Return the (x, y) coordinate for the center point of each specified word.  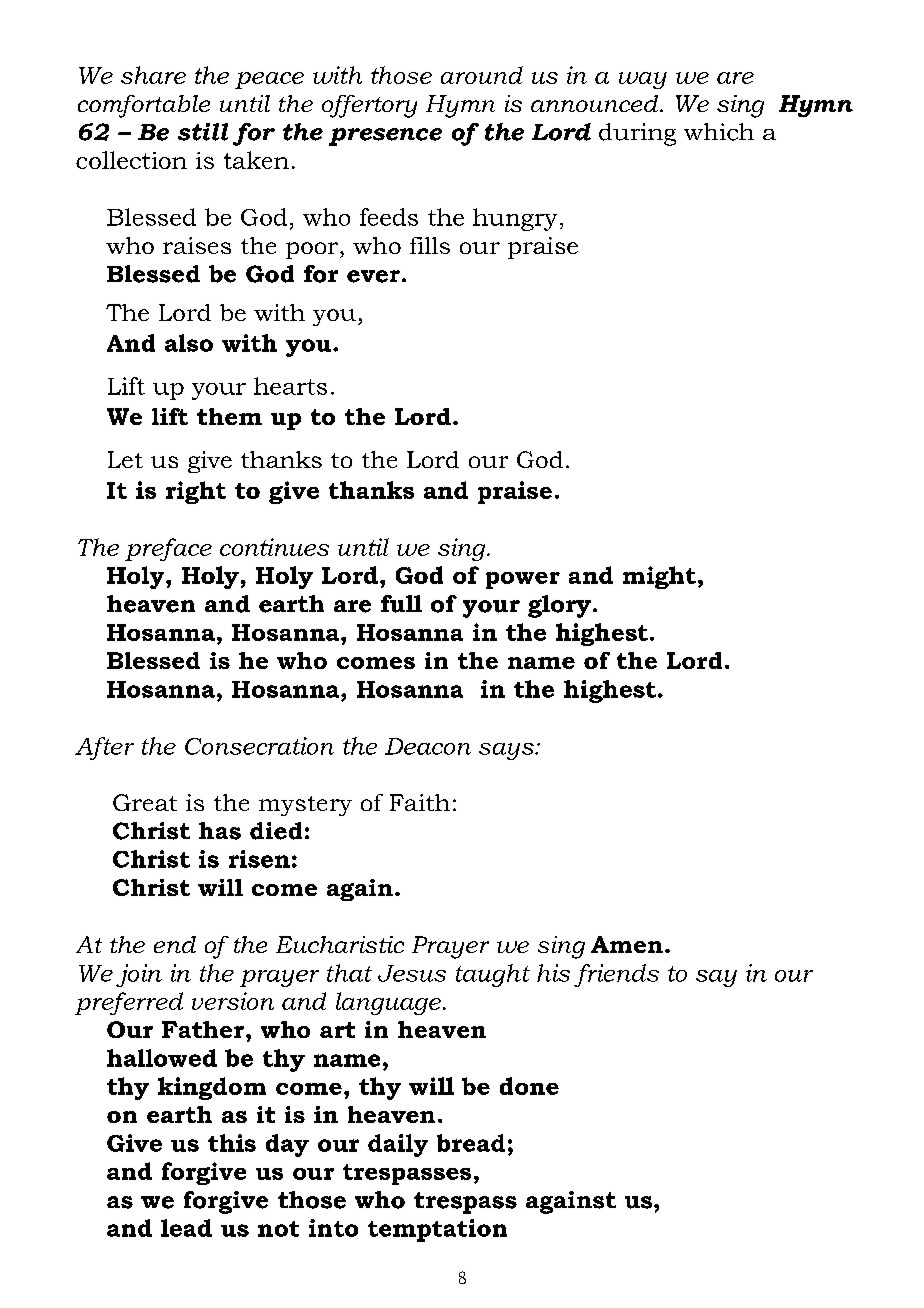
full (401, 604)
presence (385, 137)
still (203, 132)
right (196, 492)
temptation (437, 1230)
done (529, 1086)
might (659, 577)
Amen (627, 944)
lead (186, 1228)
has (220, 831)
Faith (420, 802)
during (637, 134)
